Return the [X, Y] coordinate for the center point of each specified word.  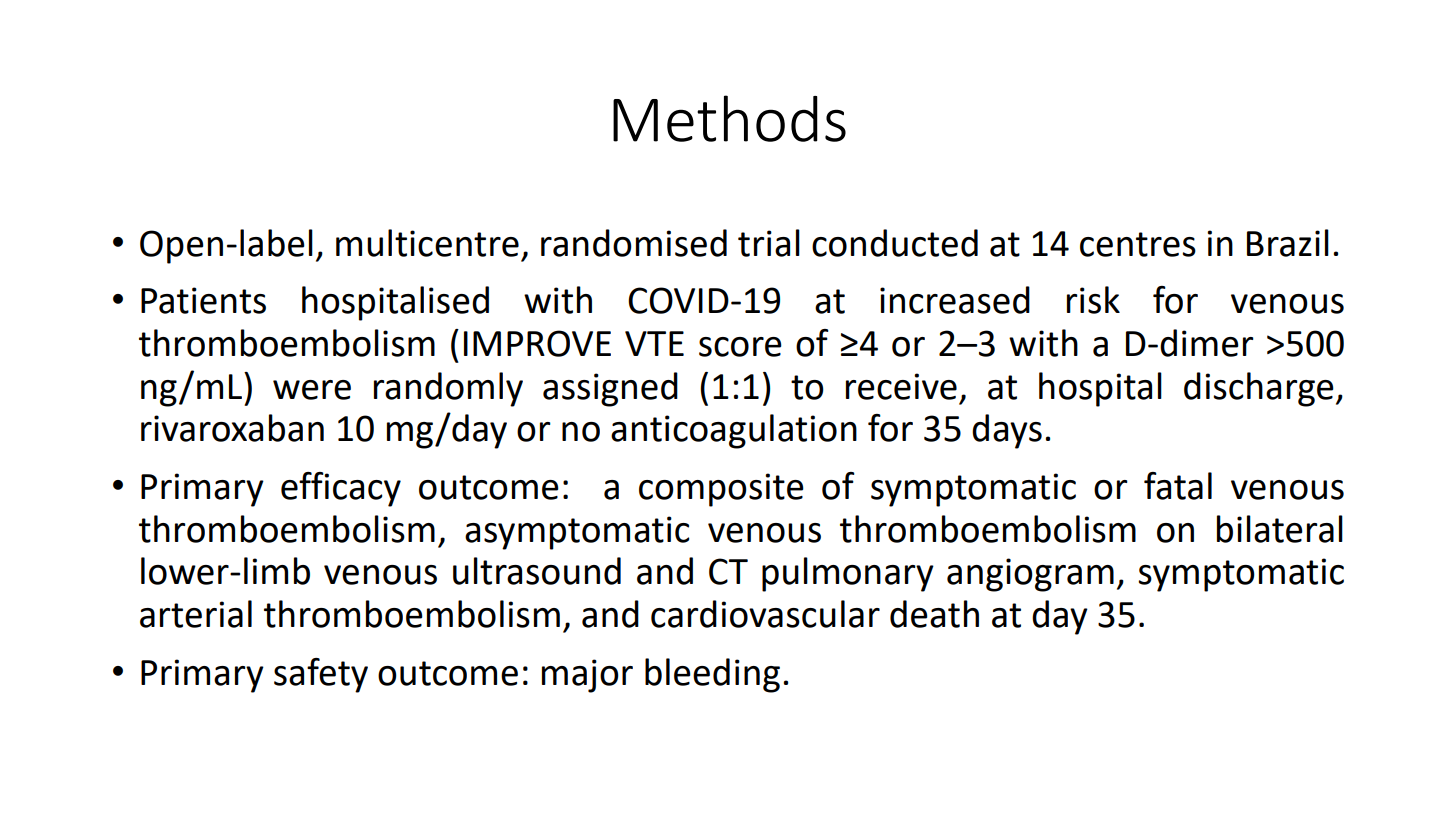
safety [321, 675]
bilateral [1280, 529]
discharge [1259, 389]
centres [1138, 244]
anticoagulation [734, 431]
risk [1093, 300]
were [312, 390]
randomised [634, 243]
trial [769, 243]
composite [721, 490]
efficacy [341, 489]
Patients [203, 300]
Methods [729, 118]
